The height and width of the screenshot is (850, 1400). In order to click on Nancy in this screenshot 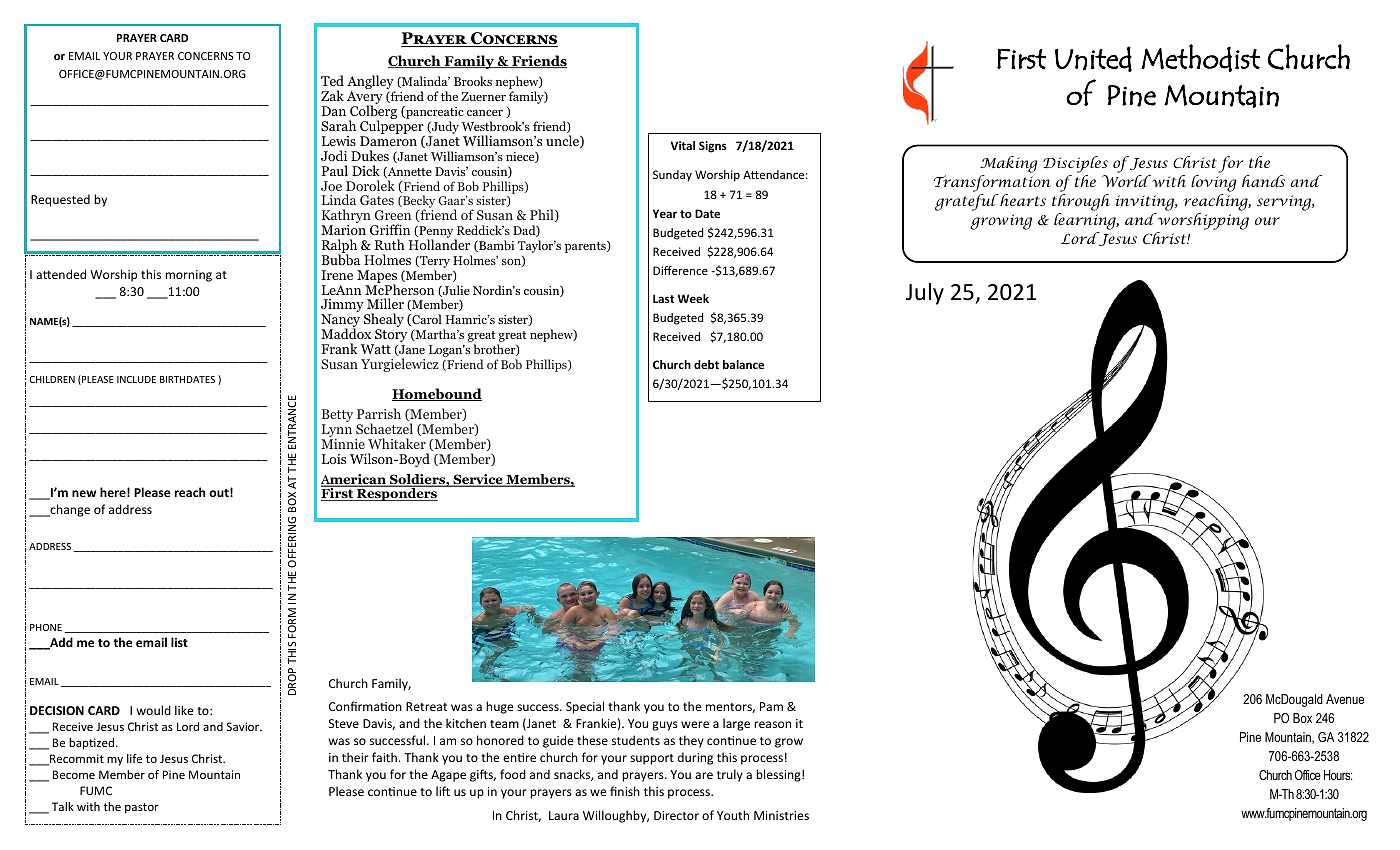, I will do `click(340, 322)`.
